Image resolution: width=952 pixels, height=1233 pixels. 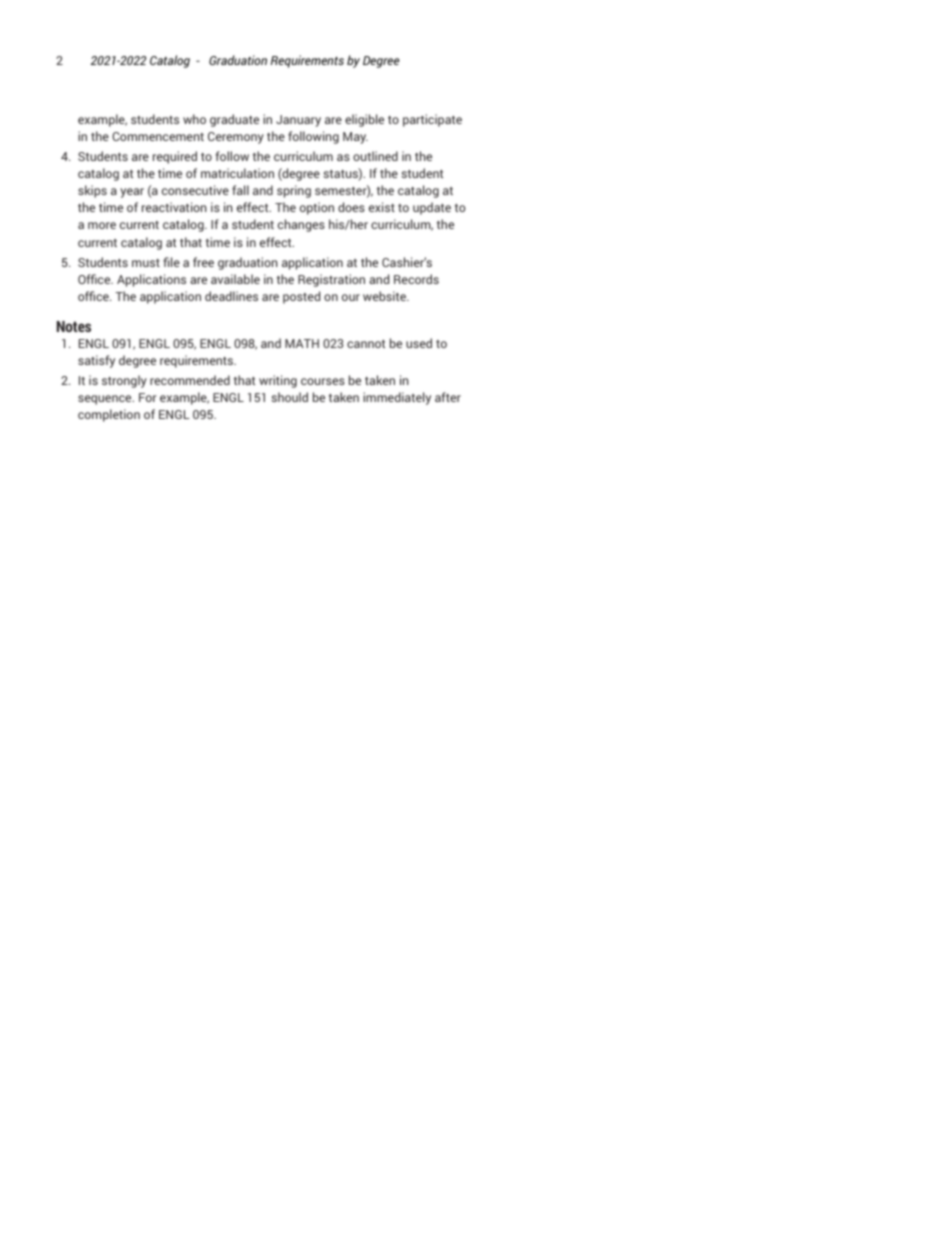 I want to click on used, so click(x=419, y=343).
